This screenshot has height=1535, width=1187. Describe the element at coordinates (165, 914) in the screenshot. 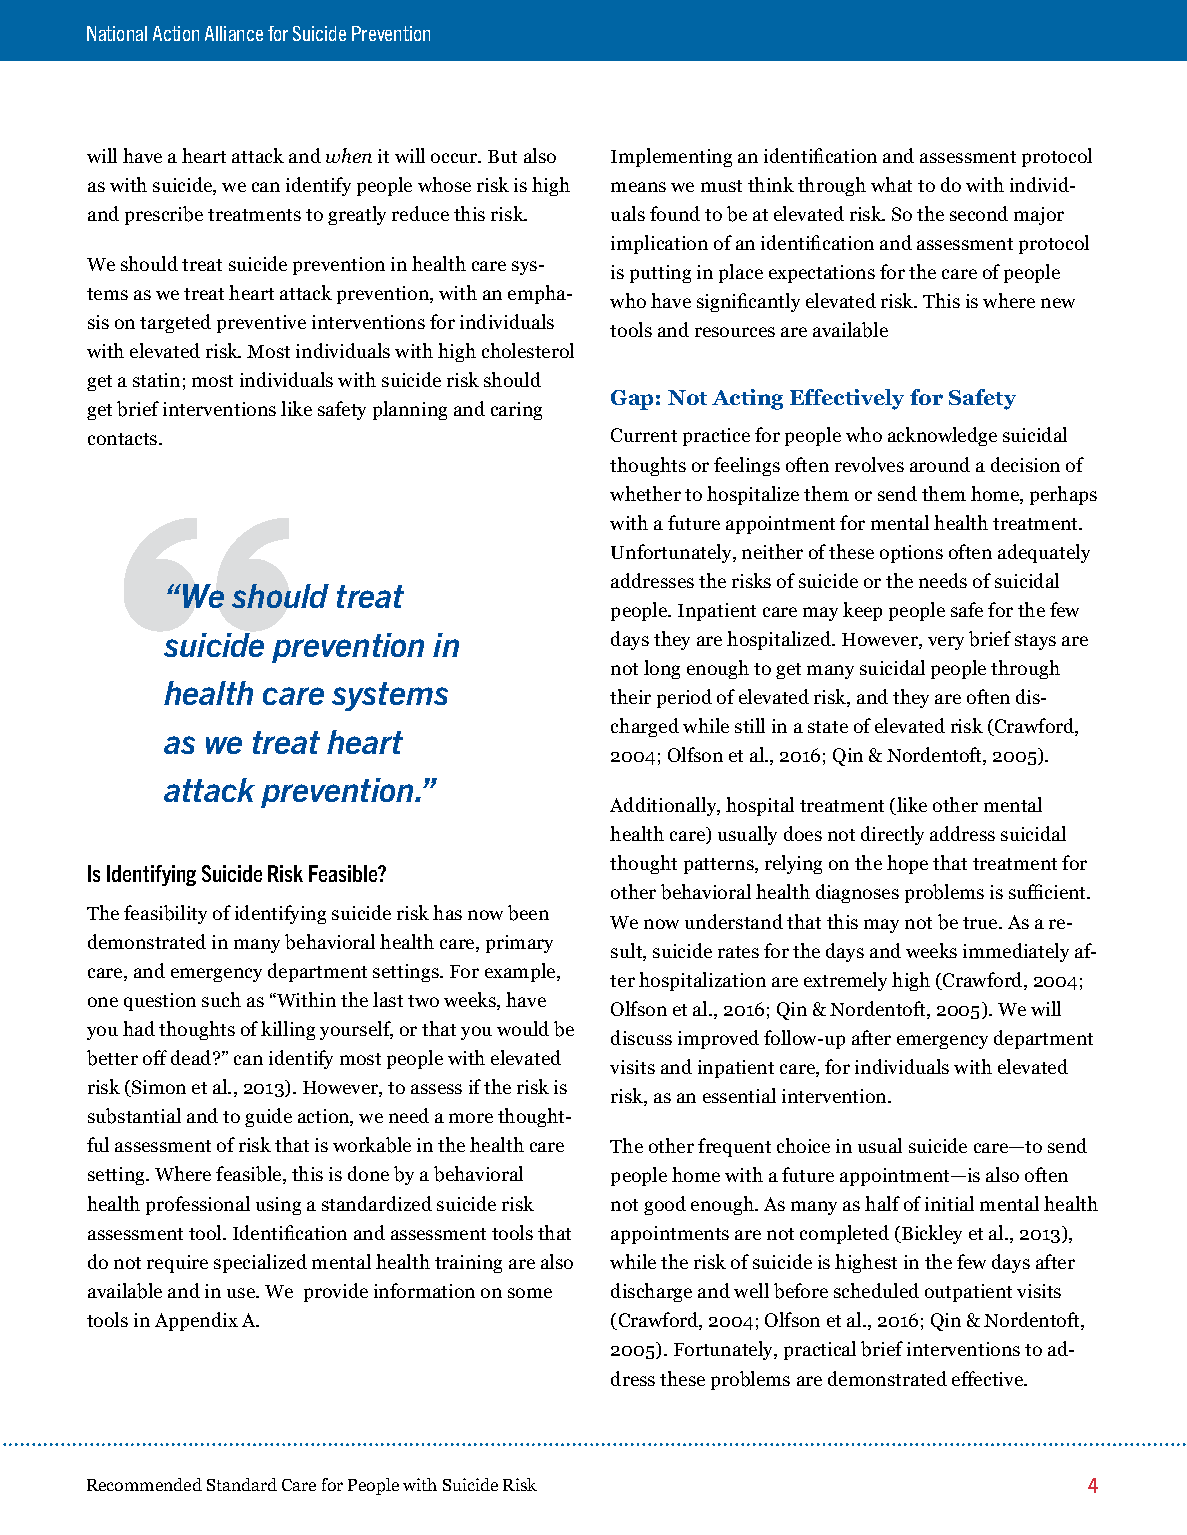

I see `feasibility` at that location.
